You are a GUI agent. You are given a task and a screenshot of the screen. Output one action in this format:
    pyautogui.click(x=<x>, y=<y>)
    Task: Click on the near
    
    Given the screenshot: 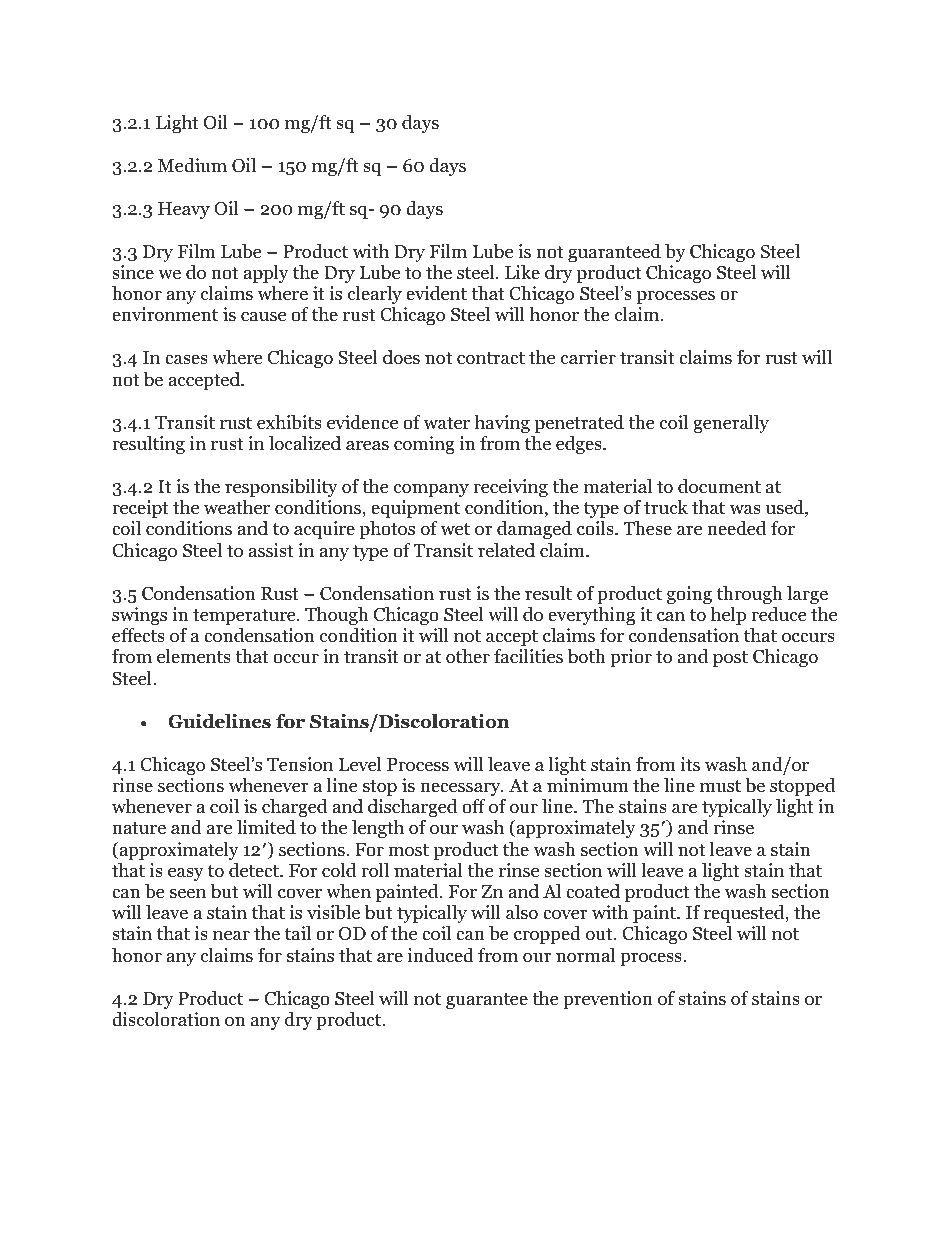 What is the action you would take?
    pyautogui.click(x=231, y=935)
